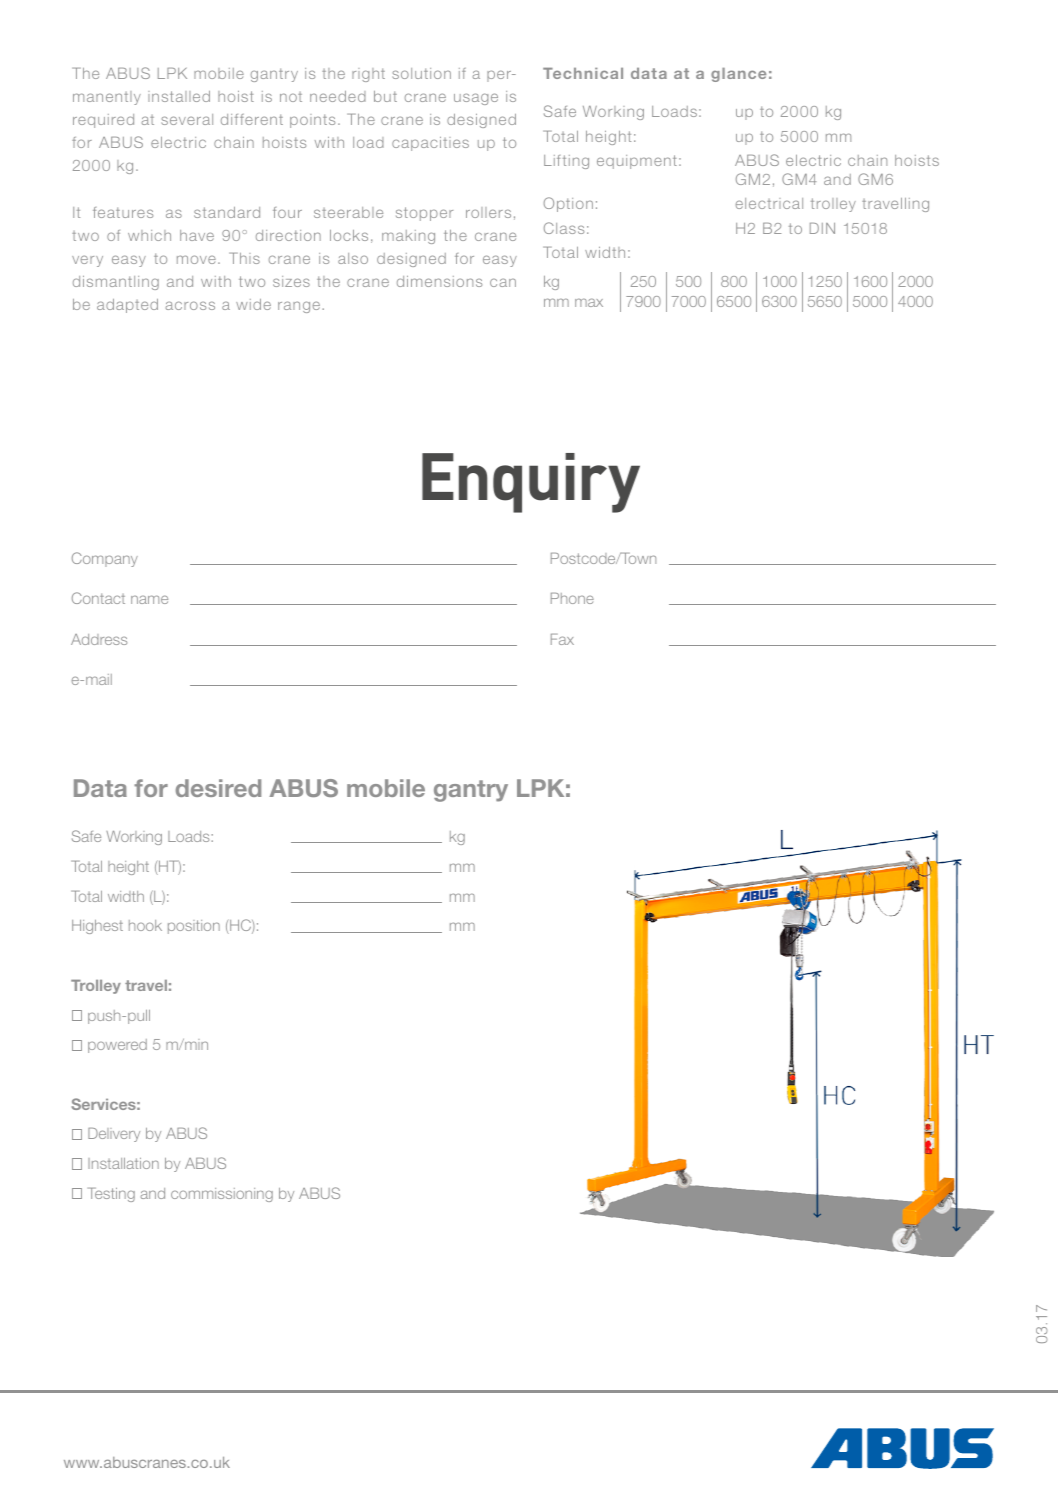 This image has height=1497, width=1058. I want to click on several, so click(187, 119).
